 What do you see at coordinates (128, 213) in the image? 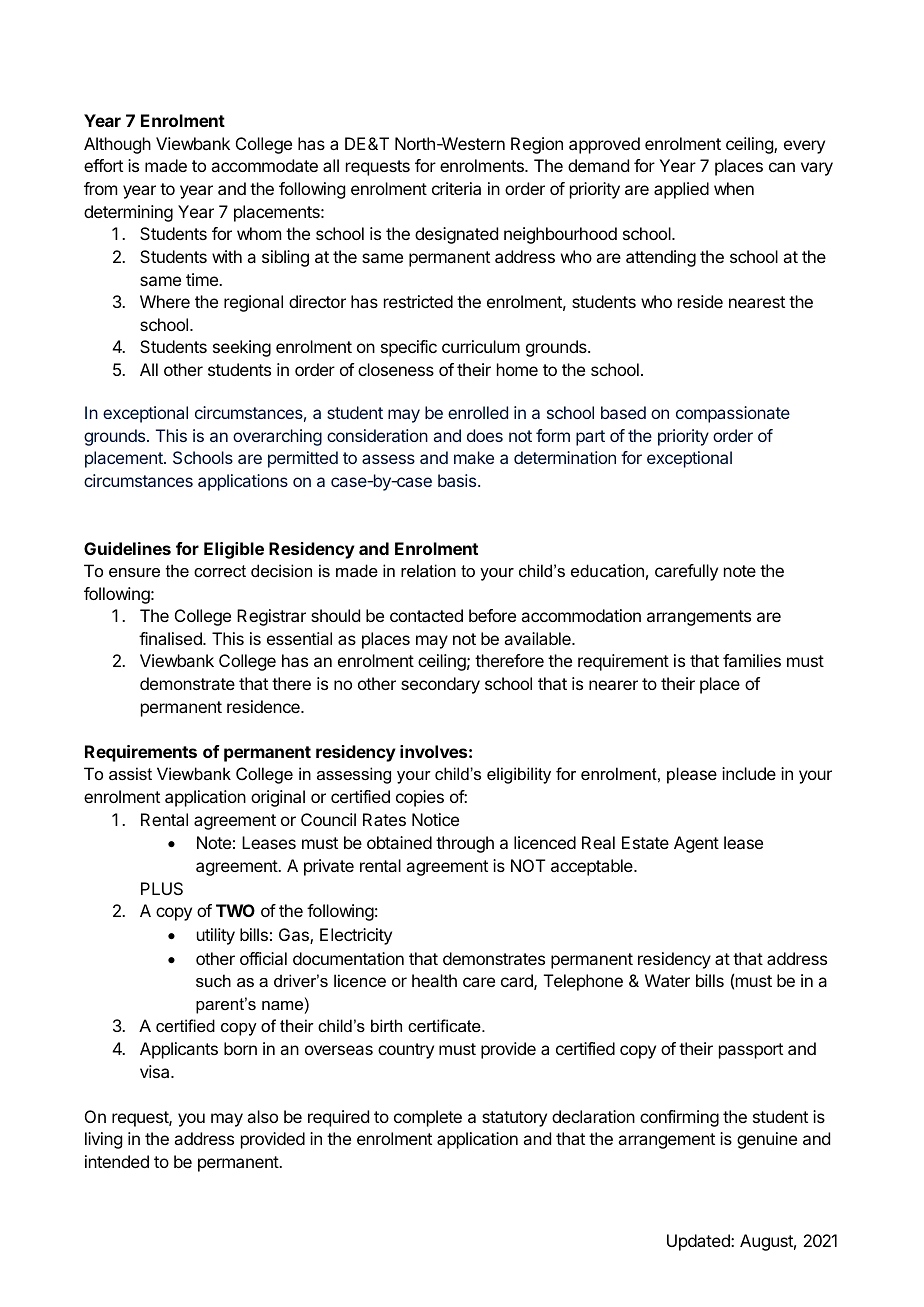
I see `determining` at bounding box center [128, 213].
